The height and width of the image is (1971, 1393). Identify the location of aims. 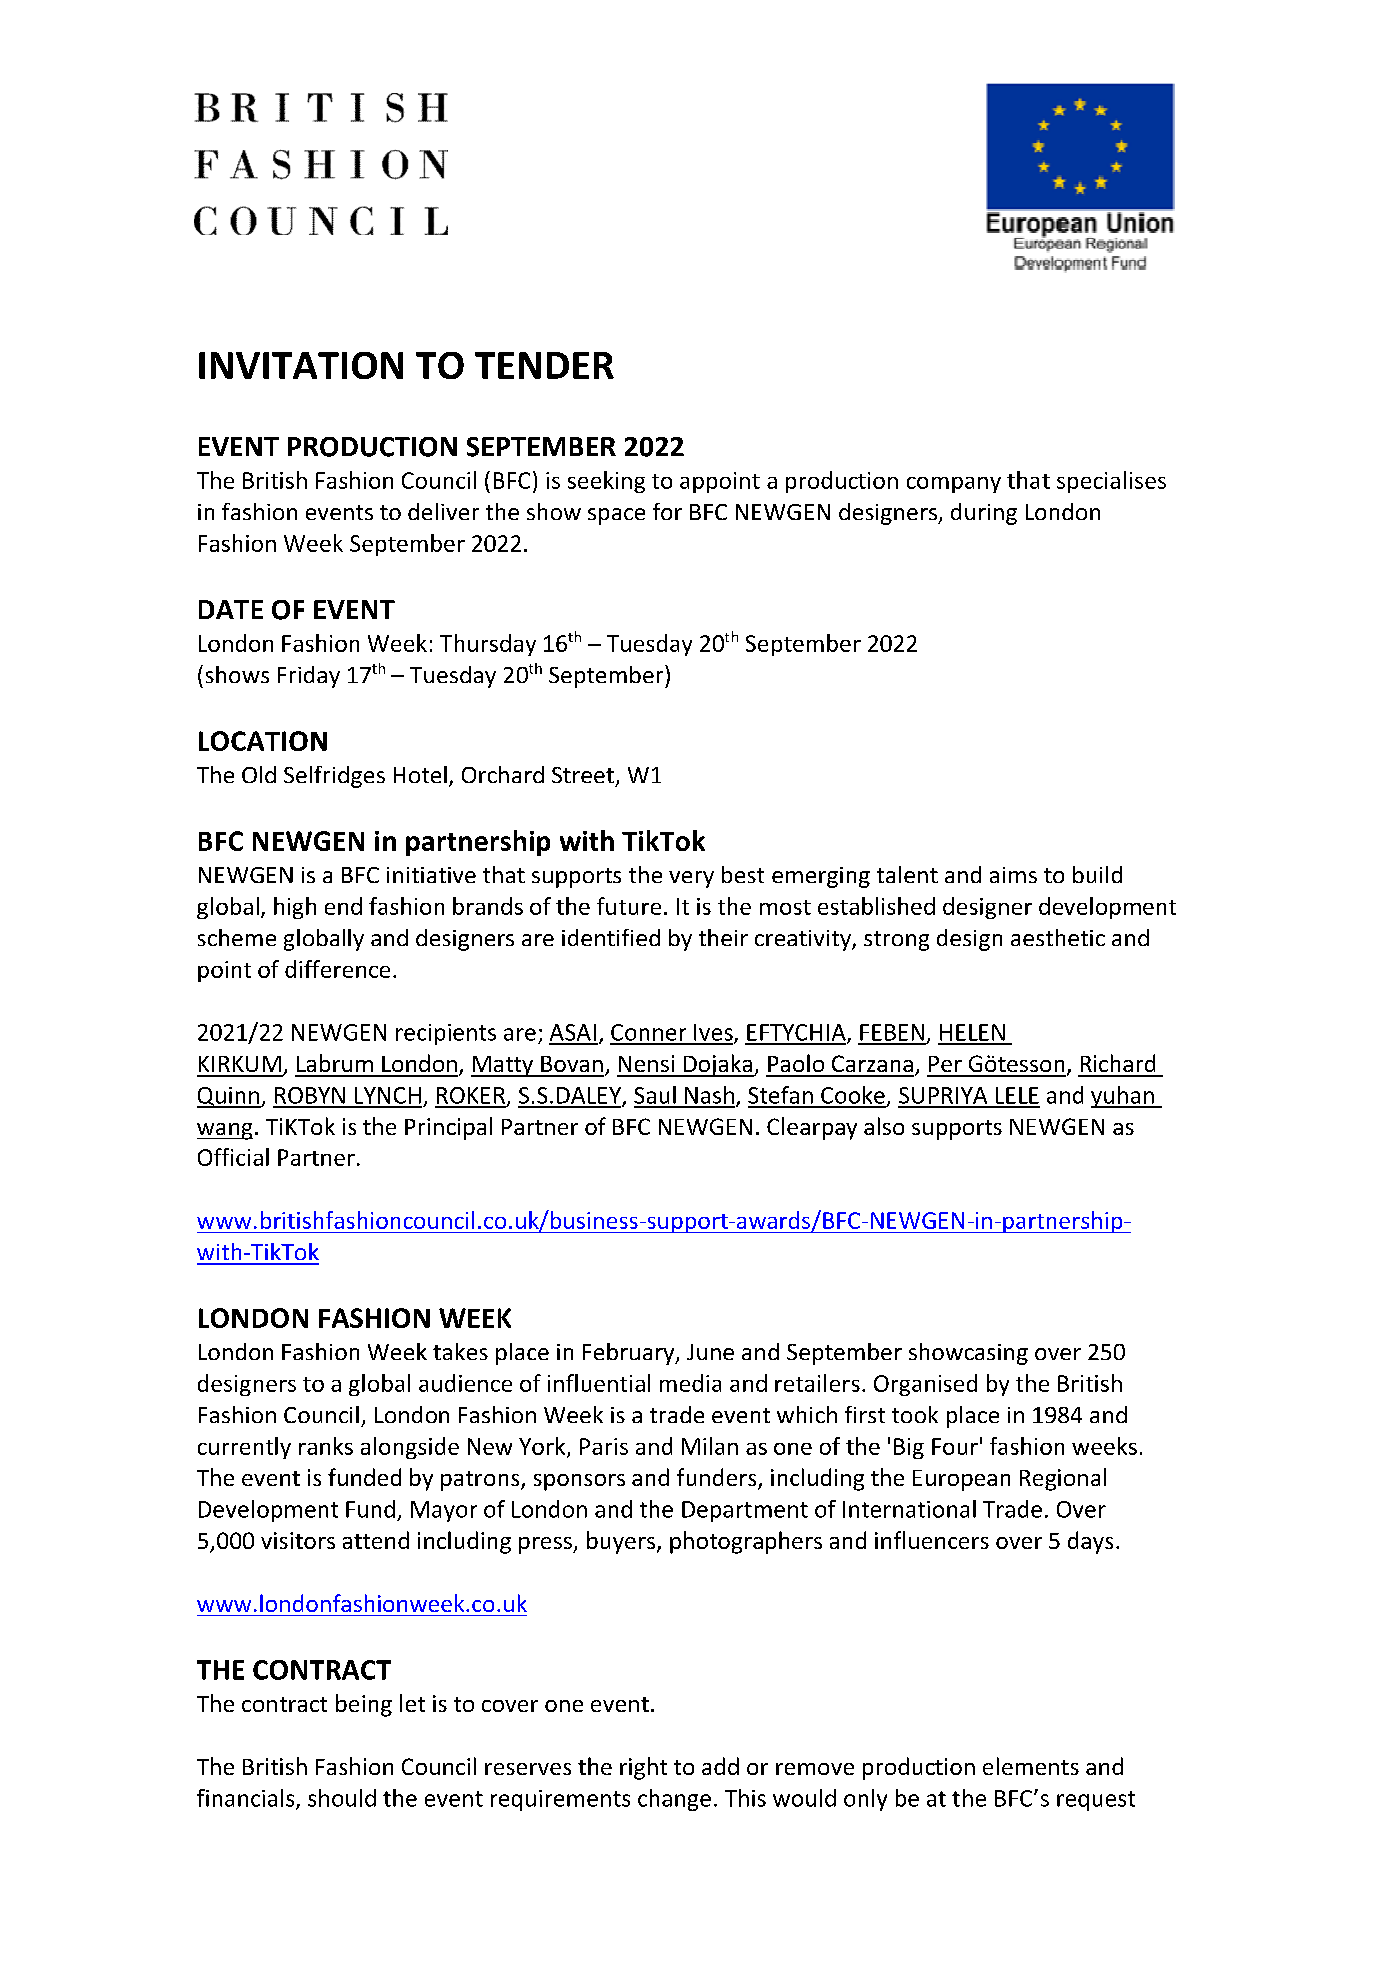
(1013, 875).
